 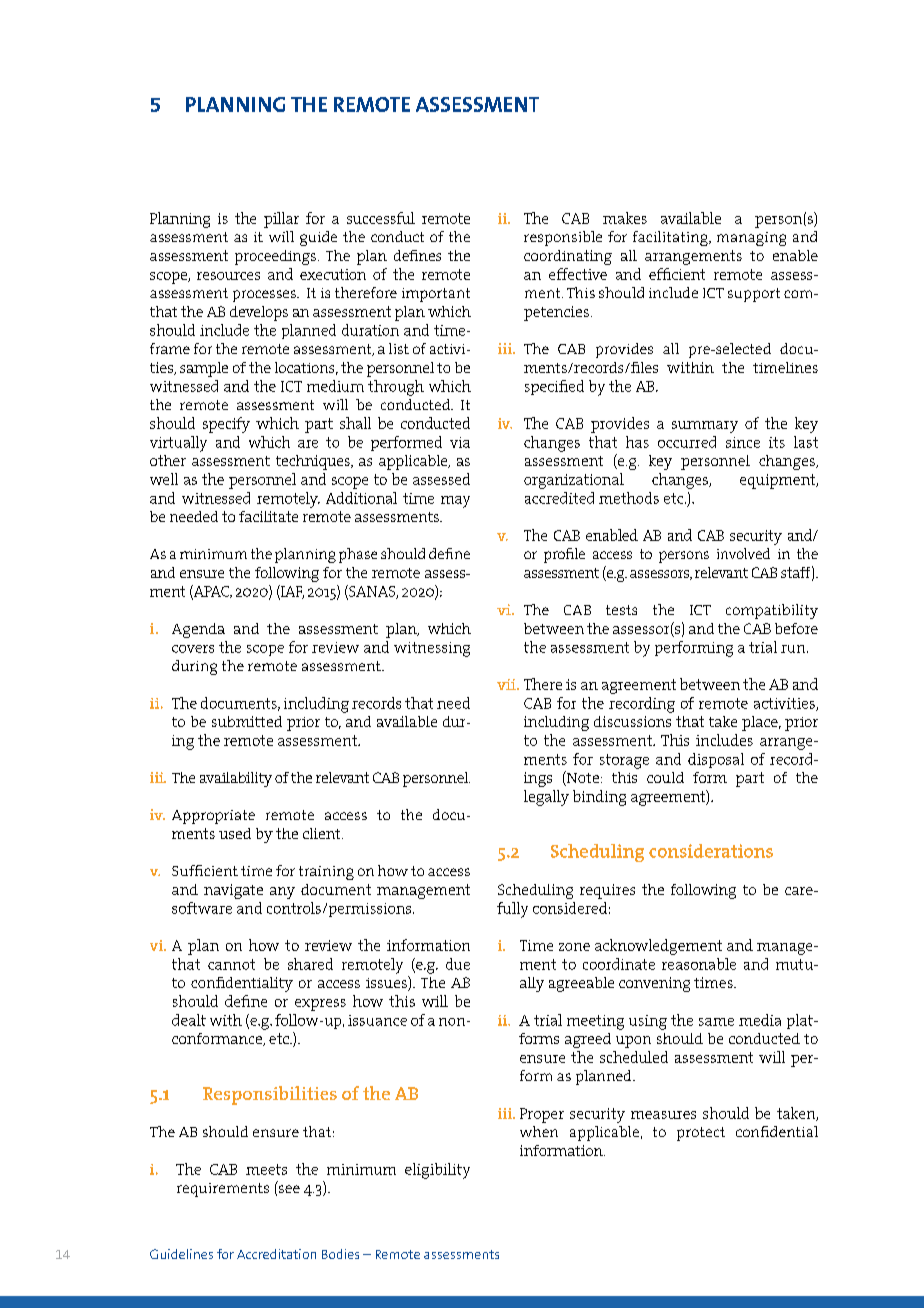 What do you see at coordinates (268, 516) in the screenshot?
I see `facilitate` at bounding box center [268, 516].
